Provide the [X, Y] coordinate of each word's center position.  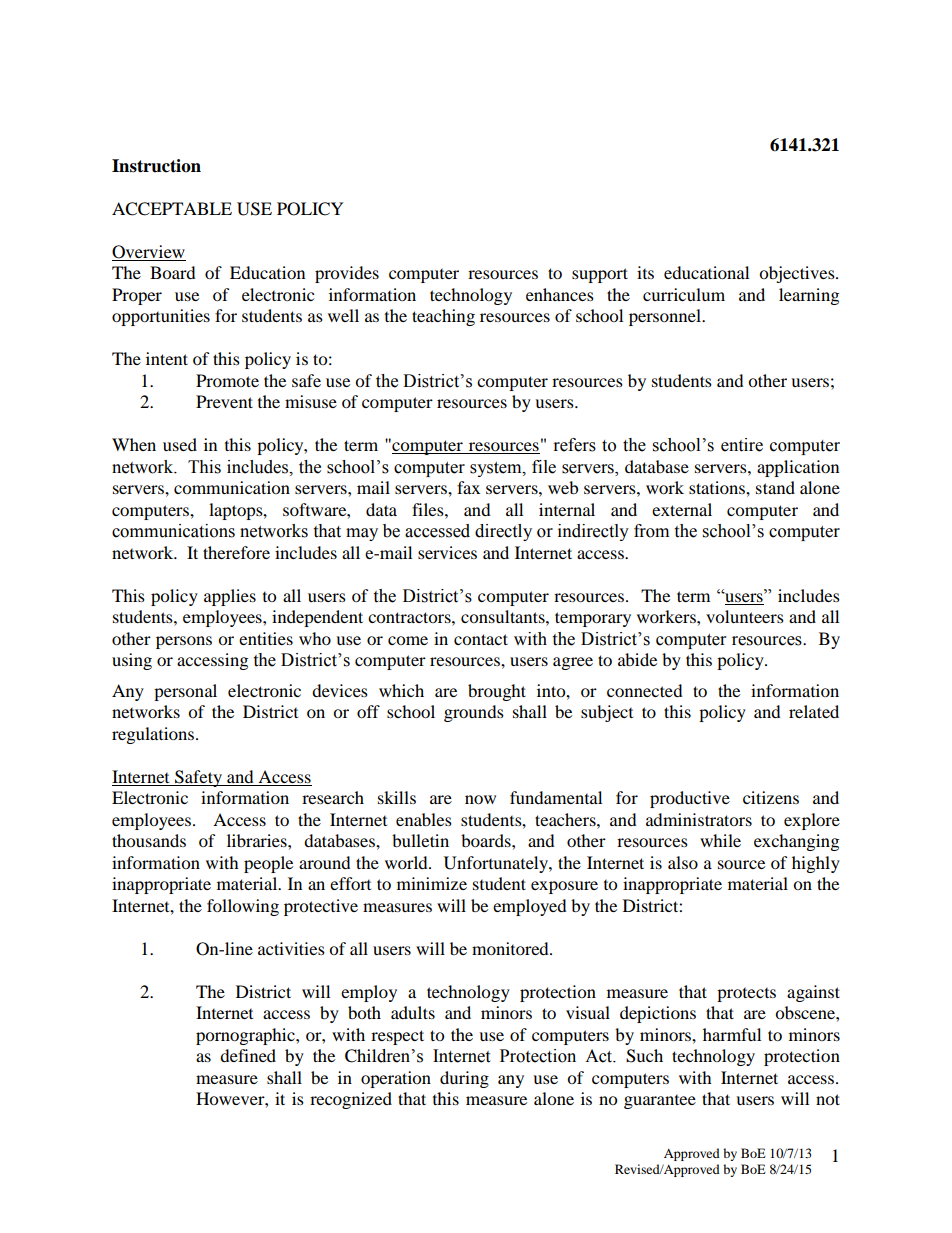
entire [742, 445]
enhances [560, 294]
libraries [258, 840]
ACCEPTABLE [172, 209]
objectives [798, 274]
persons [184, 642]
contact [481, 639]
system [497, 469]
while [720, 840]
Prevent [224, 401]
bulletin [420, 840]
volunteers [745, 616]
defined [248, 1055]
